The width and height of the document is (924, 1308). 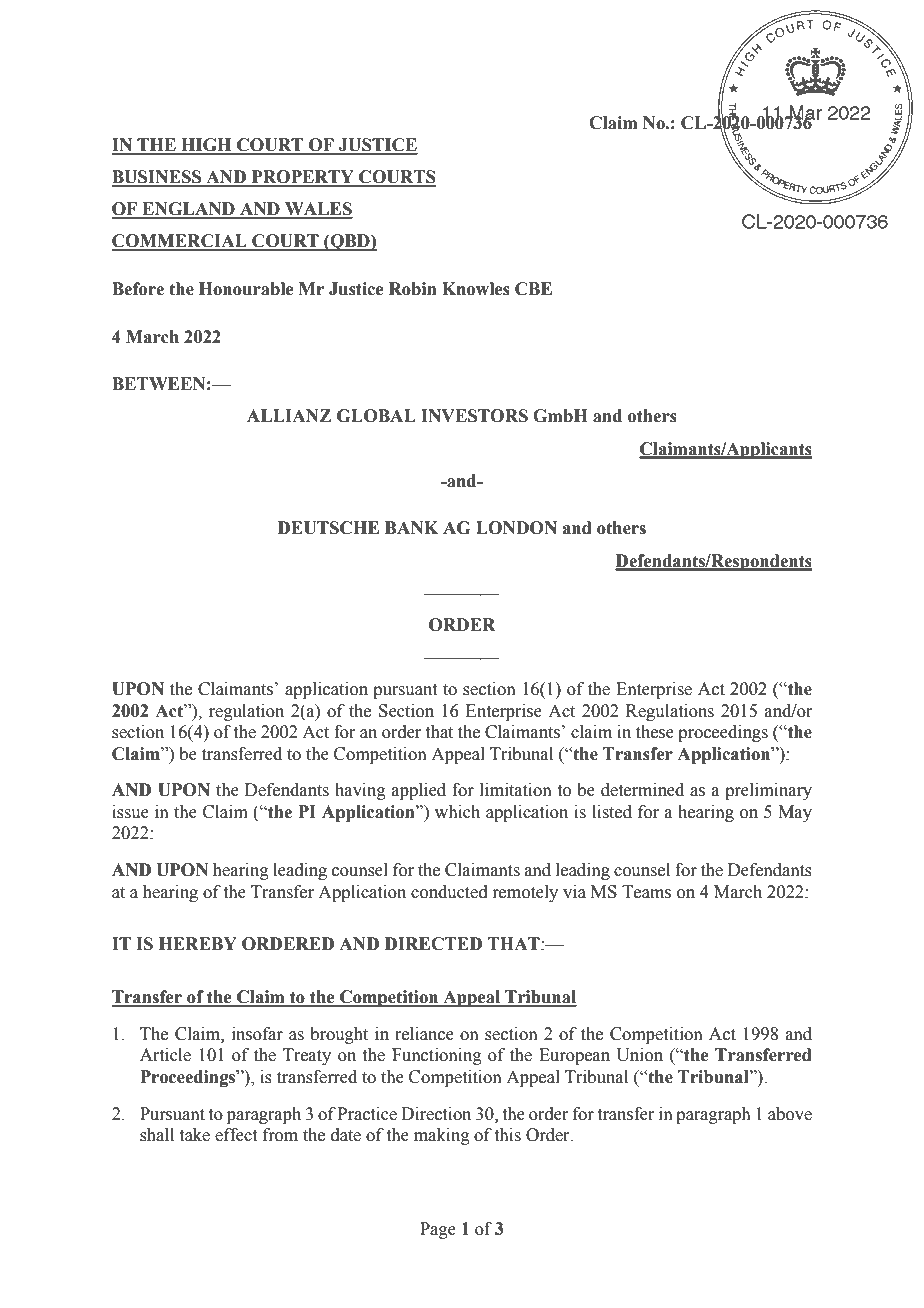 What do you see at coordinates (360, 791) in the document?
I see `having` at bounding box center [360, 791].
